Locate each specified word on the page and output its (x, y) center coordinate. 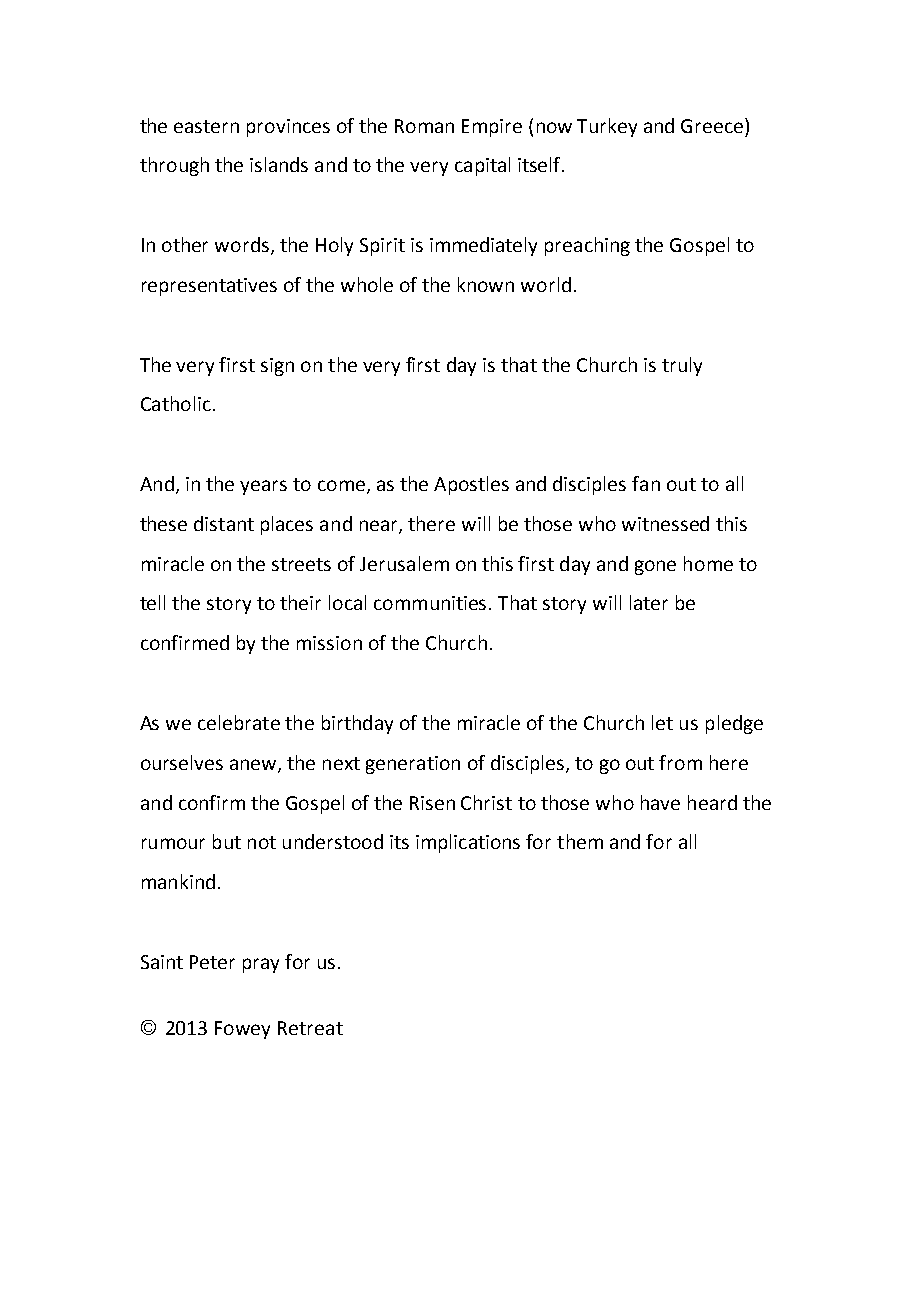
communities (432, 603)
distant (224, 523)
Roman (424, 126)
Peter (212, 962)
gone (655, 567)
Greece (713, 125)
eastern (206, 126)
